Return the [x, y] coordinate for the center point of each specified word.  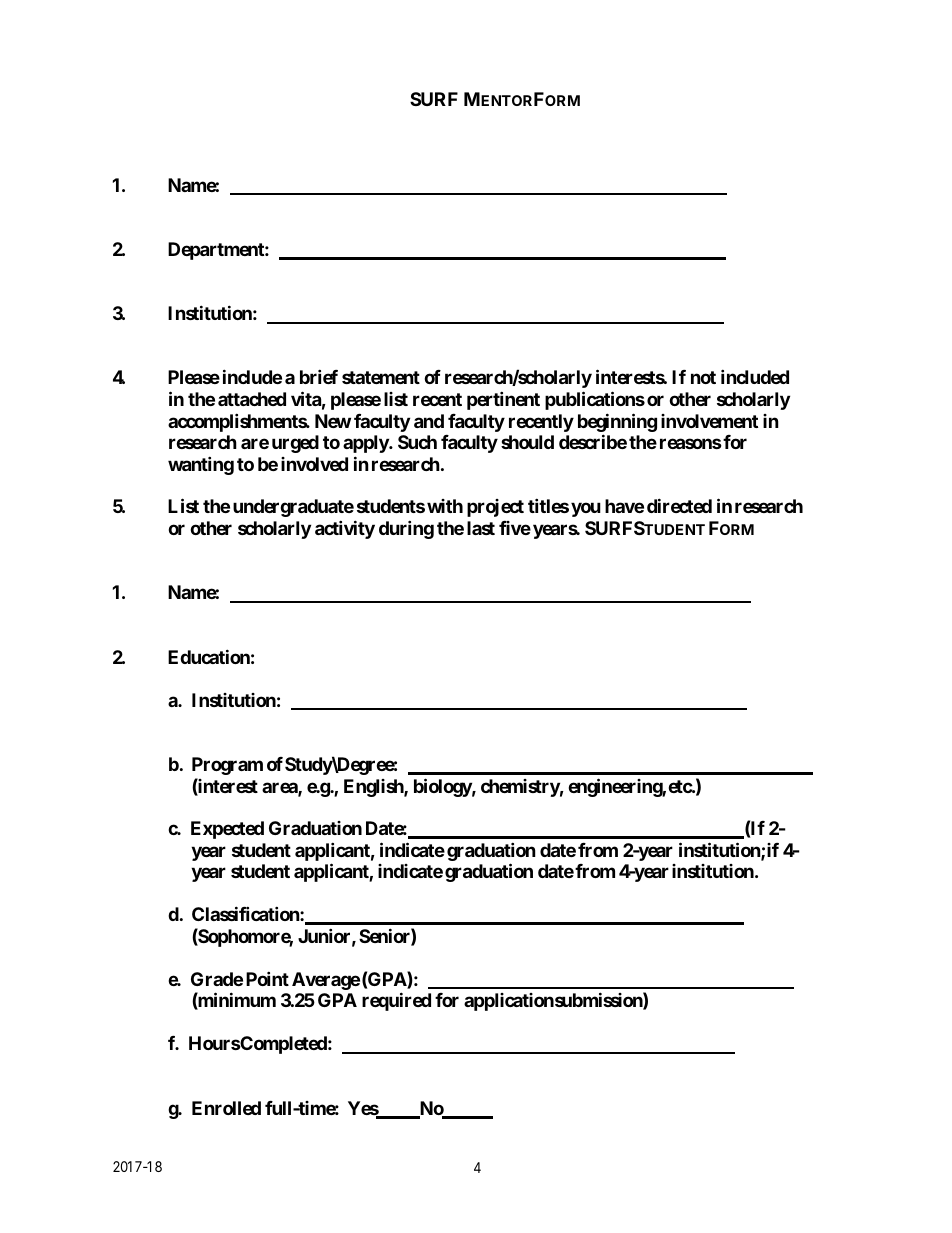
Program [227, 766]
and [429, 421]
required [396, 1001]
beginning [617, 422]
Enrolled [226, 1108]
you [586, 510]
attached [252, 399]
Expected [227, 830]
